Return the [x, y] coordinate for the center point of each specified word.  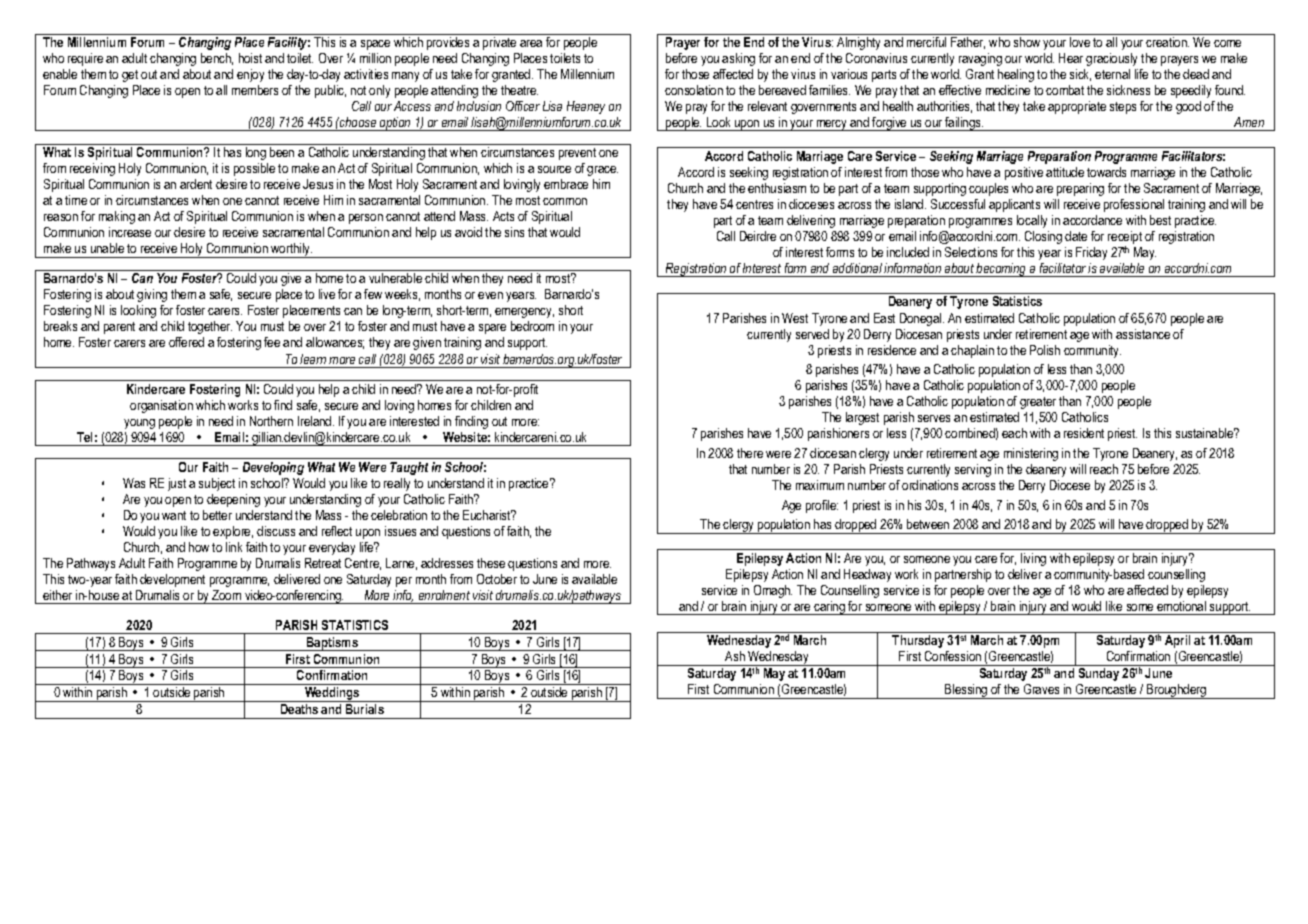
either [57, 595]
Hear [1071, 58]
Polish [1045, 350]
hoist [250, 58]
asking [738, 59]
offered [186, 342]
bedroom [532, 326]
